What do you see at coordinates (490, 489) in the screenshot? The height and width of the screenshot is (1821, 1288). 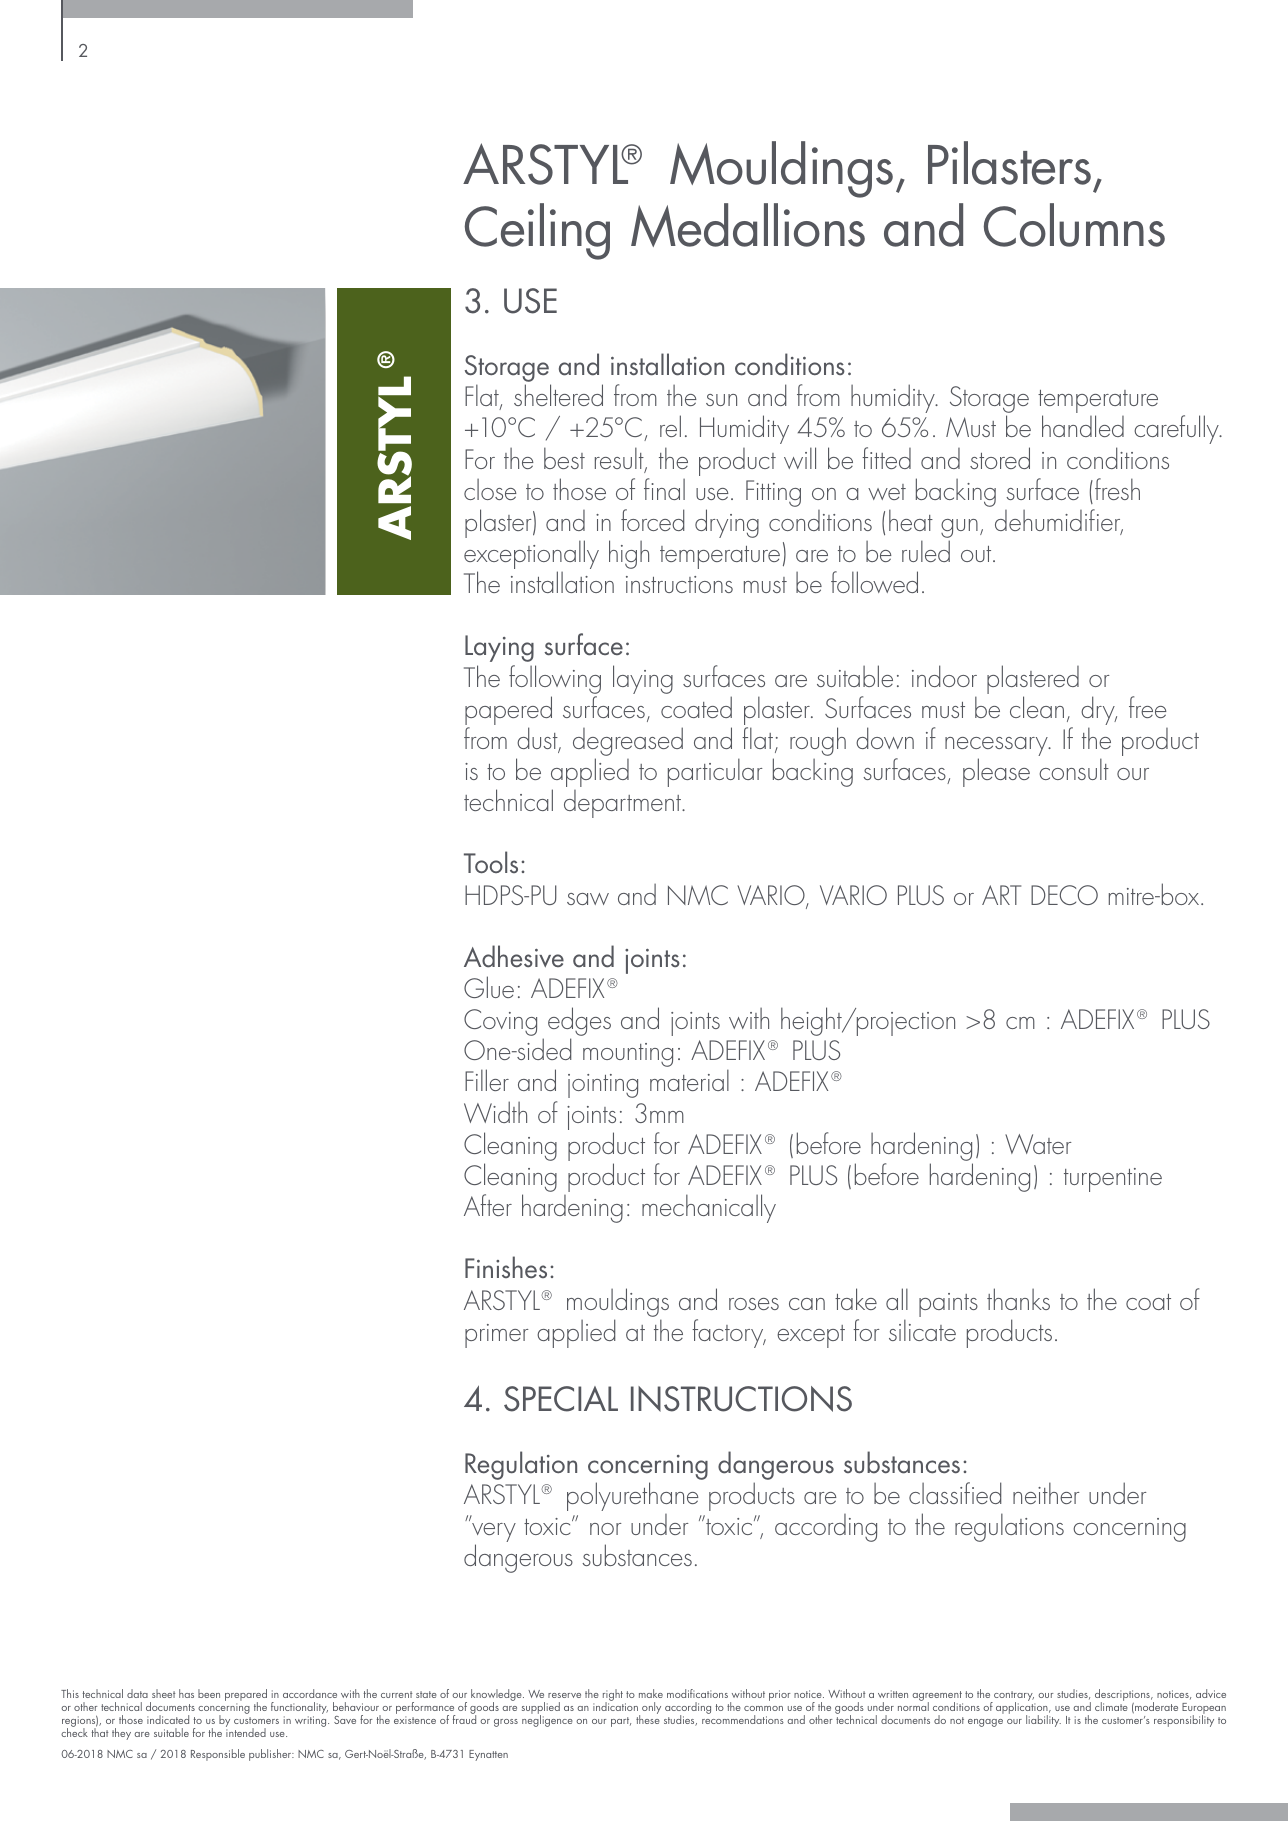 I see `close` at bounding box center [490, 489].
